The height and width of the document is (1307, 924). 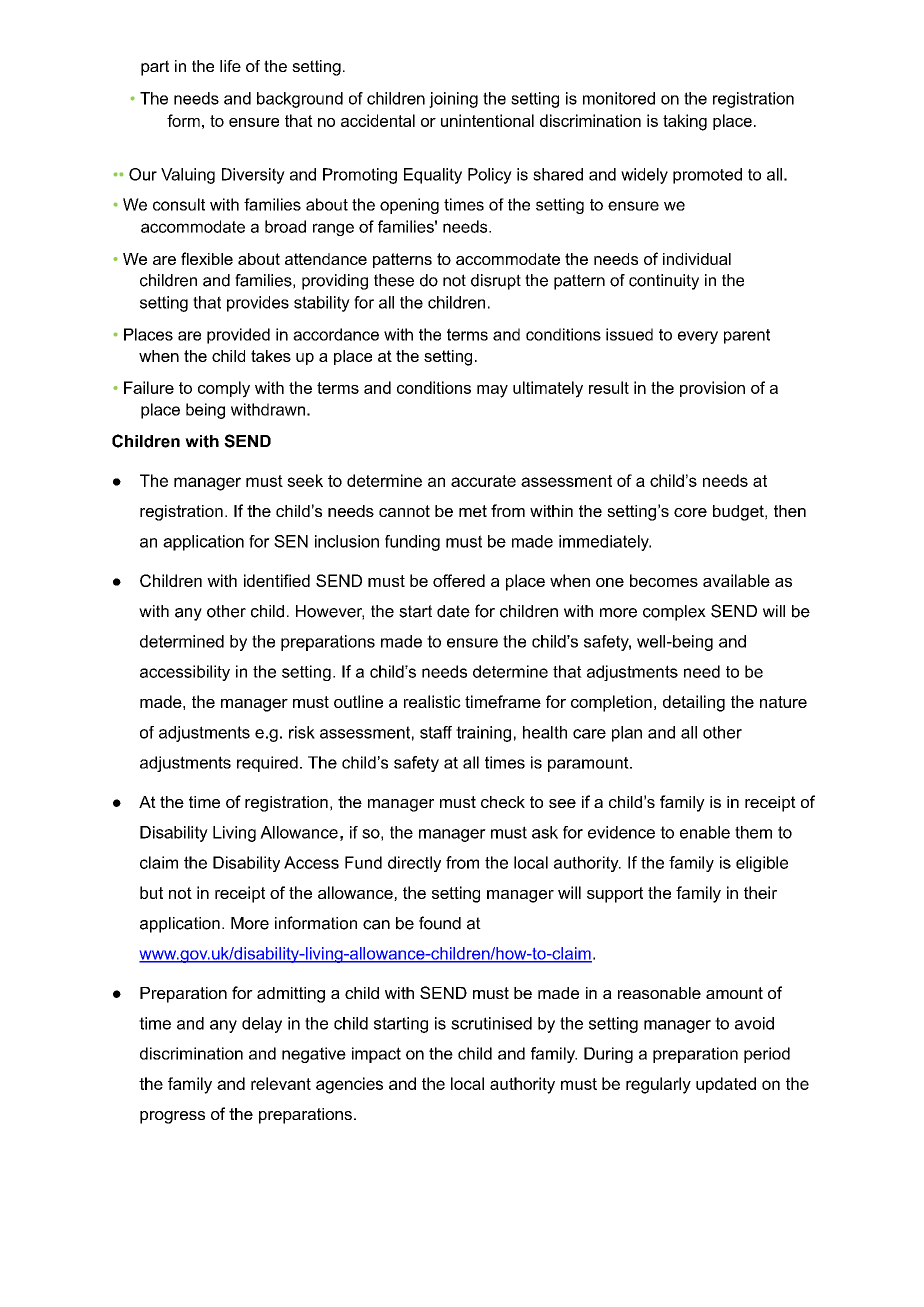 What do you see at coordinates (685, 122) in the document?
I see `taking` at bounding box center [685, 122].
